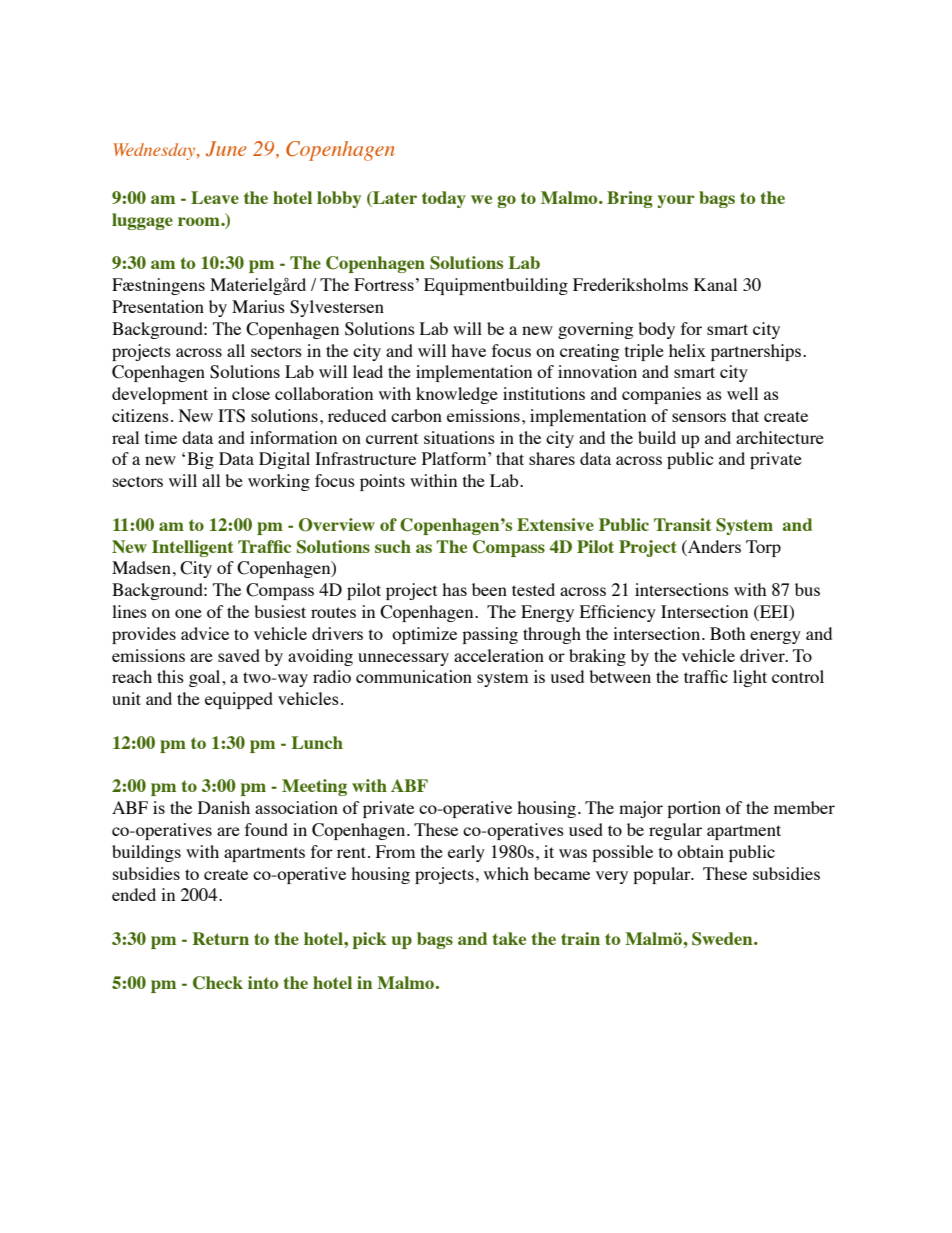  What do you see at coordinates (509, 938) in the screenshot?
I see `take` at bounding box center [509, 938].
